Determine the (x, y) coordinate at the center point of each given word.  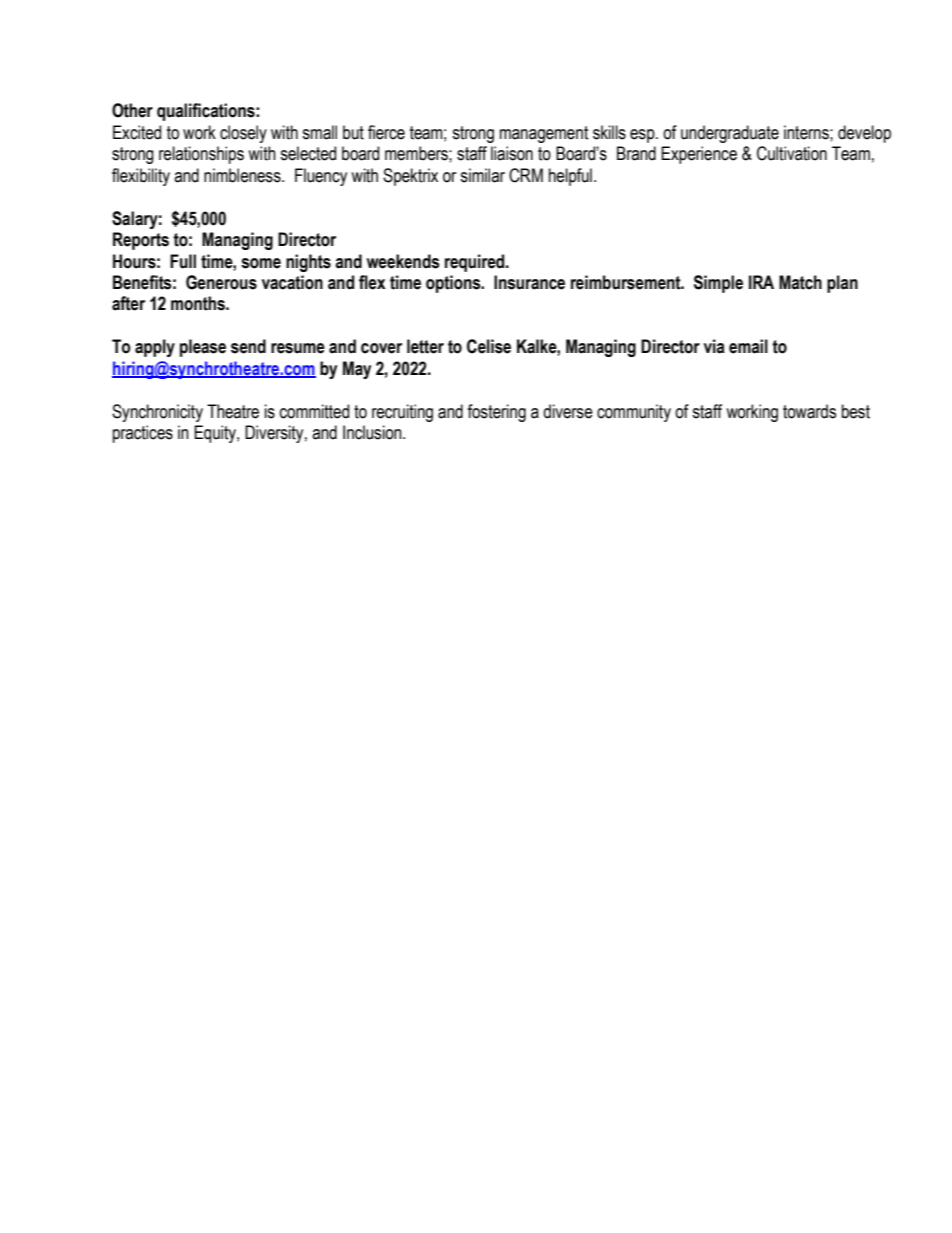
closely (243, 134)
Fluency (321, 177)
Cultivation (792, 153)
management (544, 134)
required (476, 263)
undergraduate (730, 134)
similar (482, 175)
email (748, 346)
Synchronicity (157, 413)
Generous (221, 282)
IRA (761, 282)
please (203, 348)
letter (425, 346)
